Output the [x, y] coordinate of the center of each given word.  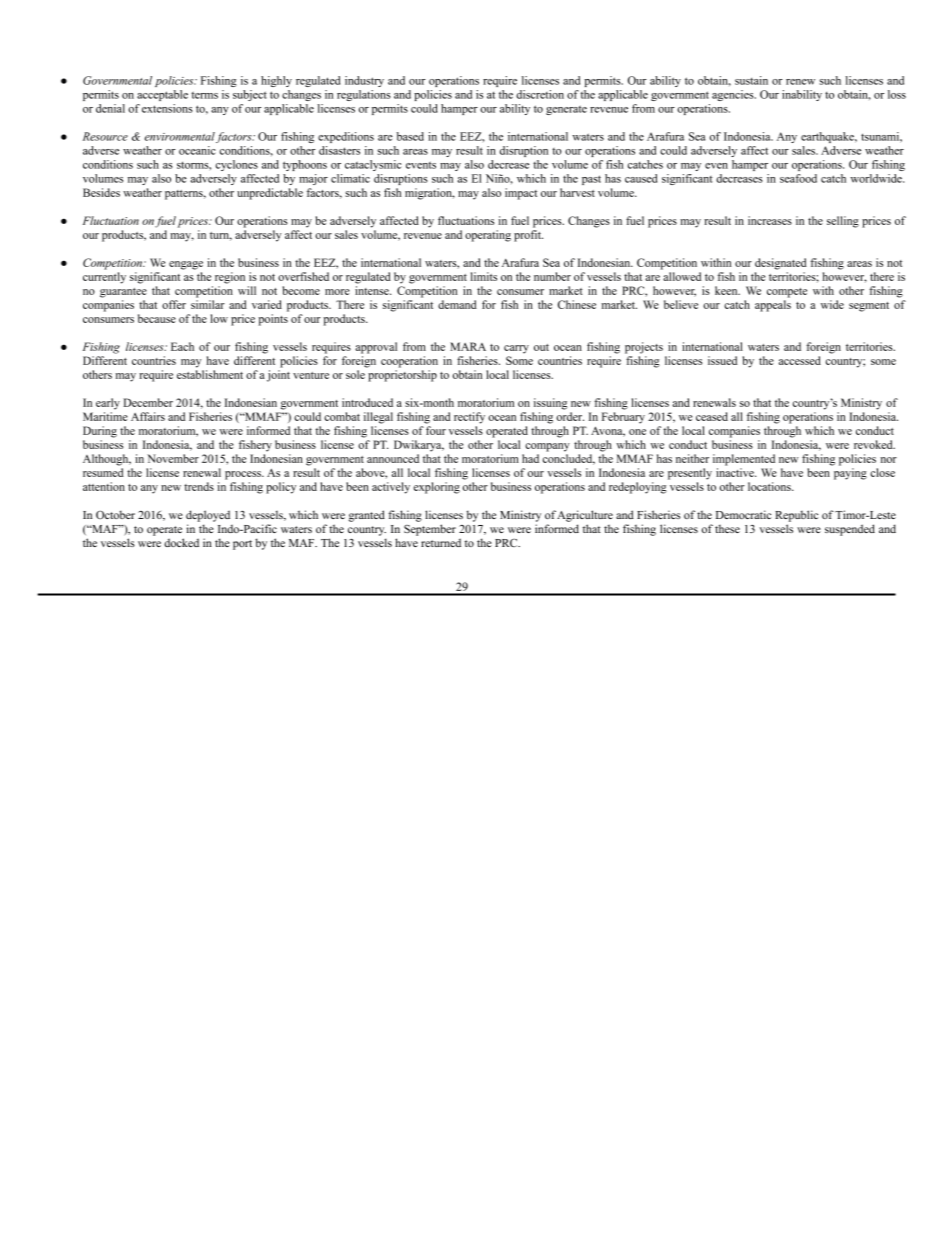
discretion [540, 94]
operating [488, 236]
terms [204, 95]
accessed [800, 360]
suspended [850, 530]
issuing [550, 404]
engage [186, 265]
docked [181, 542]
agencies [734, 95]
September [430, 530]
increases [770, 220]
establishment [210, 374]
